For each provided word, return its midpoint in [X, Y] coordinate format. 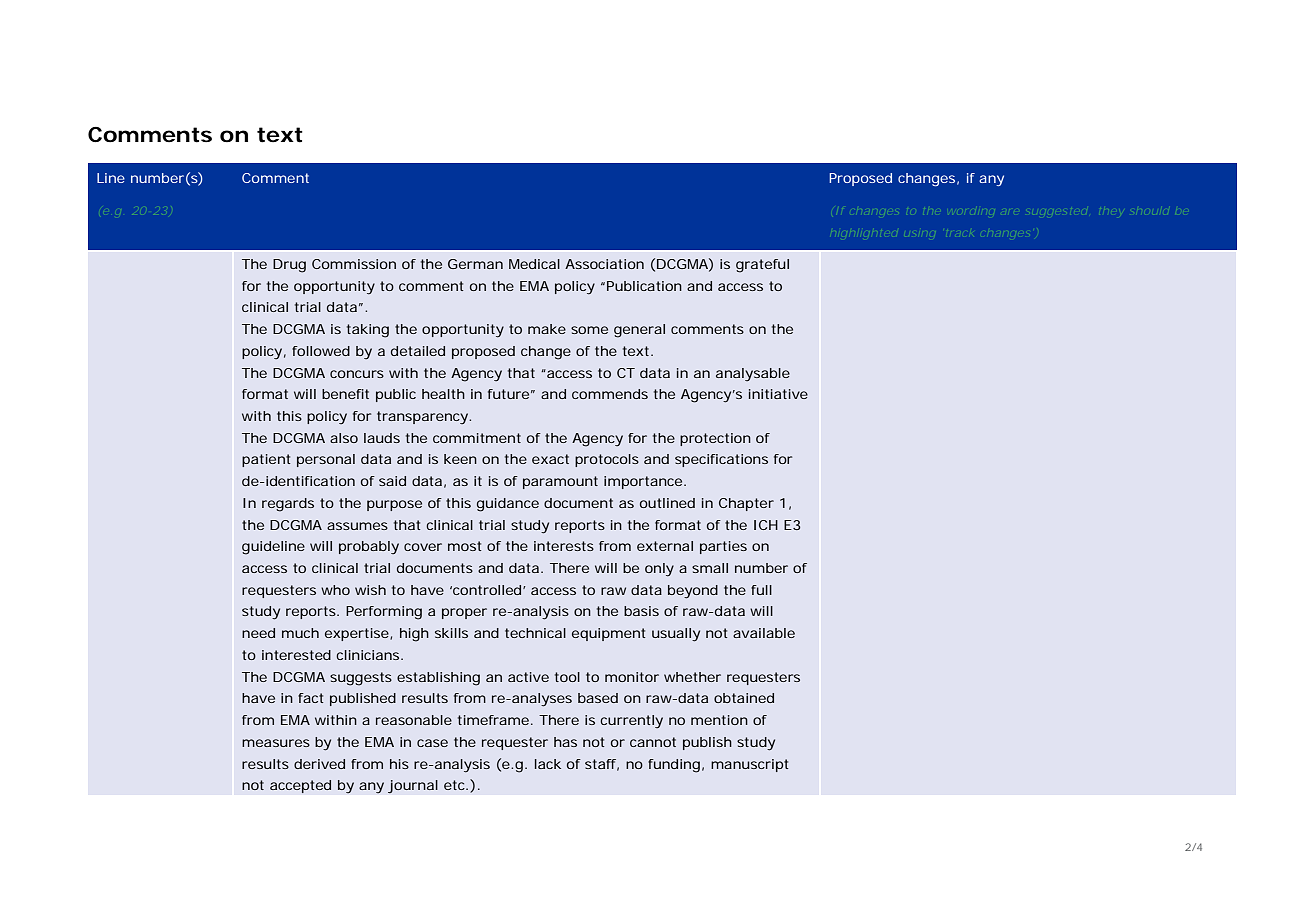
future [508, 394]
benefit [345, 394]
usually [676, 635]
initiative [778, 394]
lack [548, 764]
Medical [534, 264]
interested [296, 655]
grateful [762, 266]
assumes [357, 526]
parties [723, 547]
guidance [508, 505]
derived [319, 764]
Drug [289, 266]
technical [535, 633]
